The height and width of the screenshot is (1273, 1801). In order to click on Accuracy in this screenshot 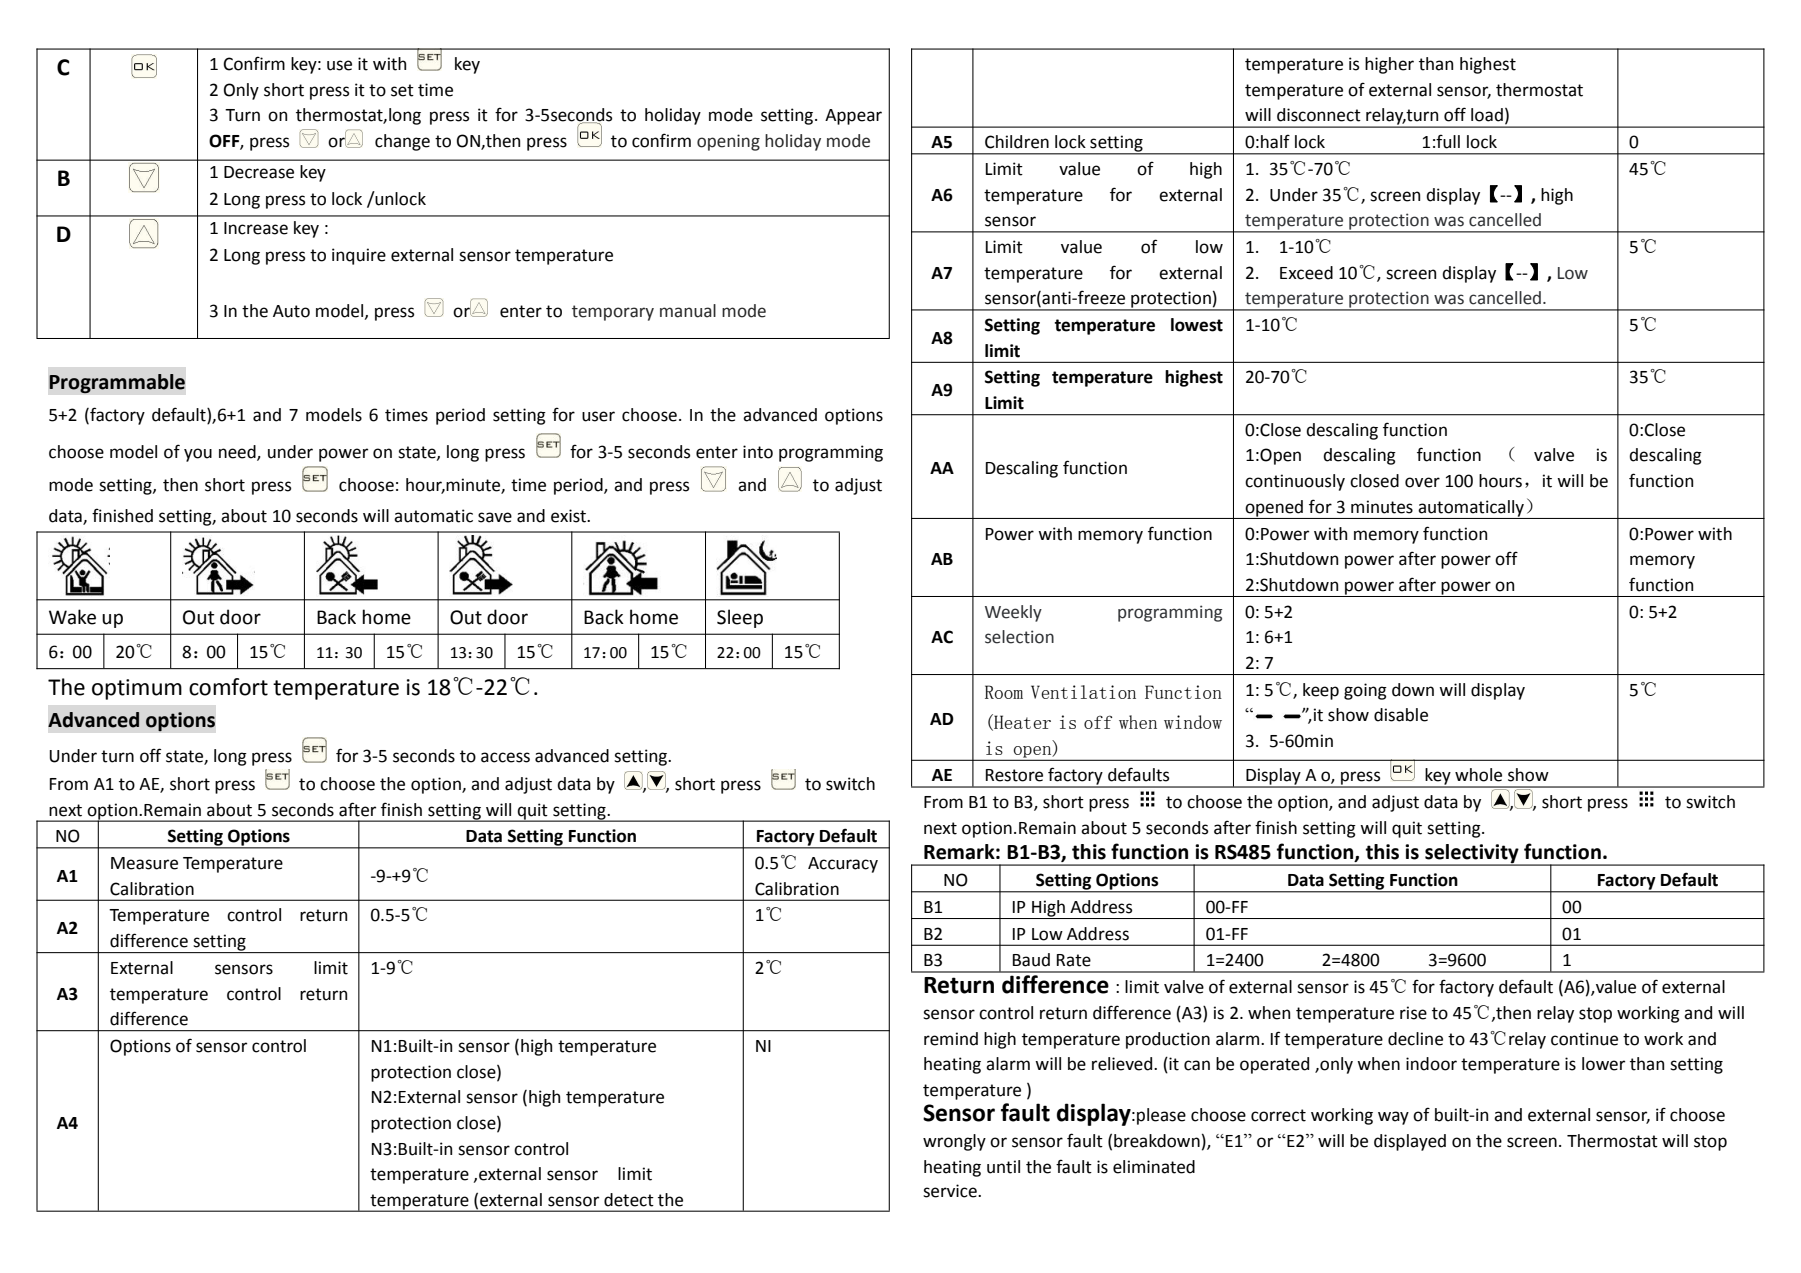, I will do `click(843, 865)`.
